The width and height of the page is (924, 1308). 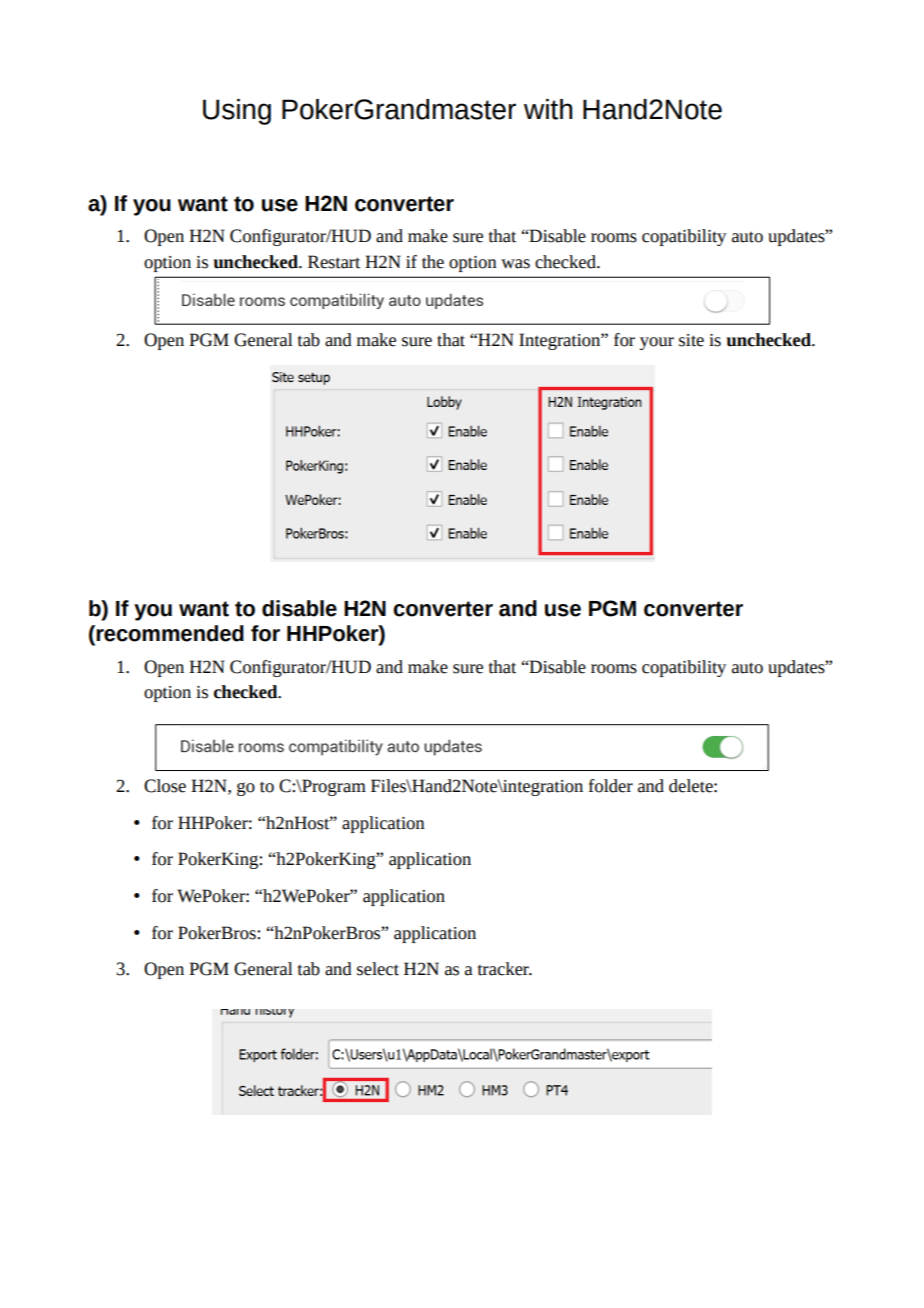 What do you see at coordinates (515, 264) in the page?
I see `was` at bounding box center [515, 264].
